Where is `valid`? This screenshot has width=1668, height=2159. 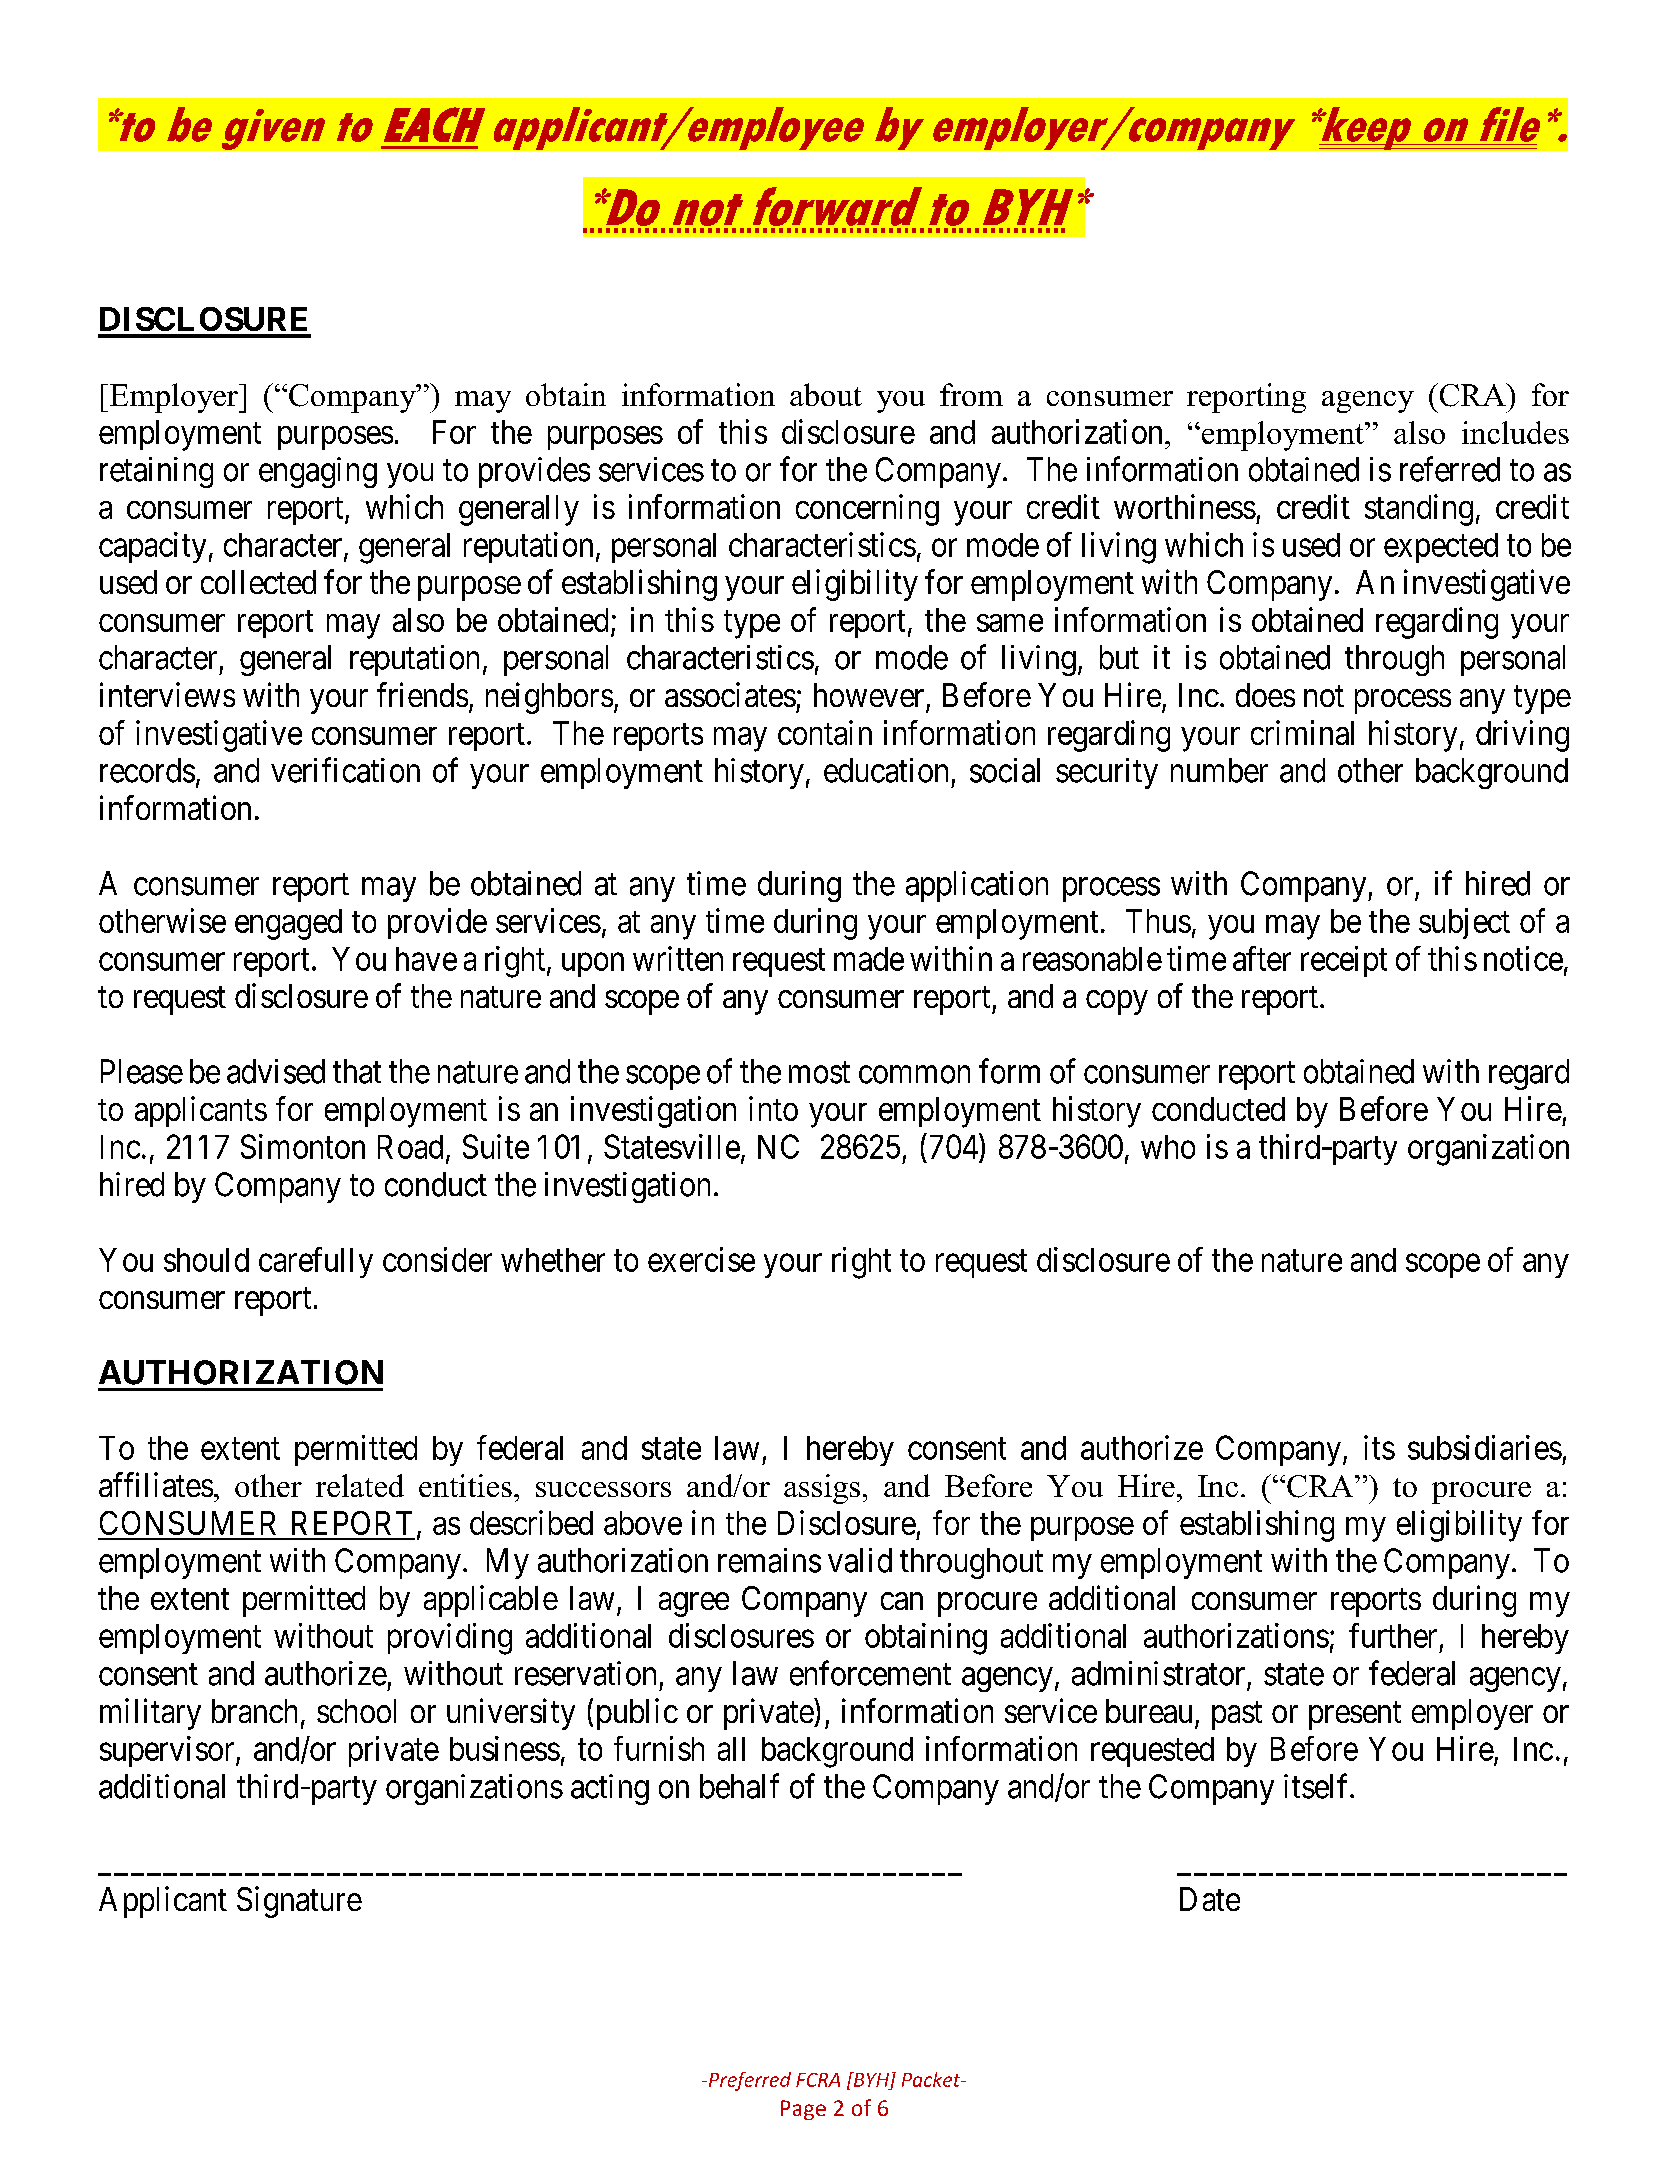
valid is located at coordinates (860, 1560).
